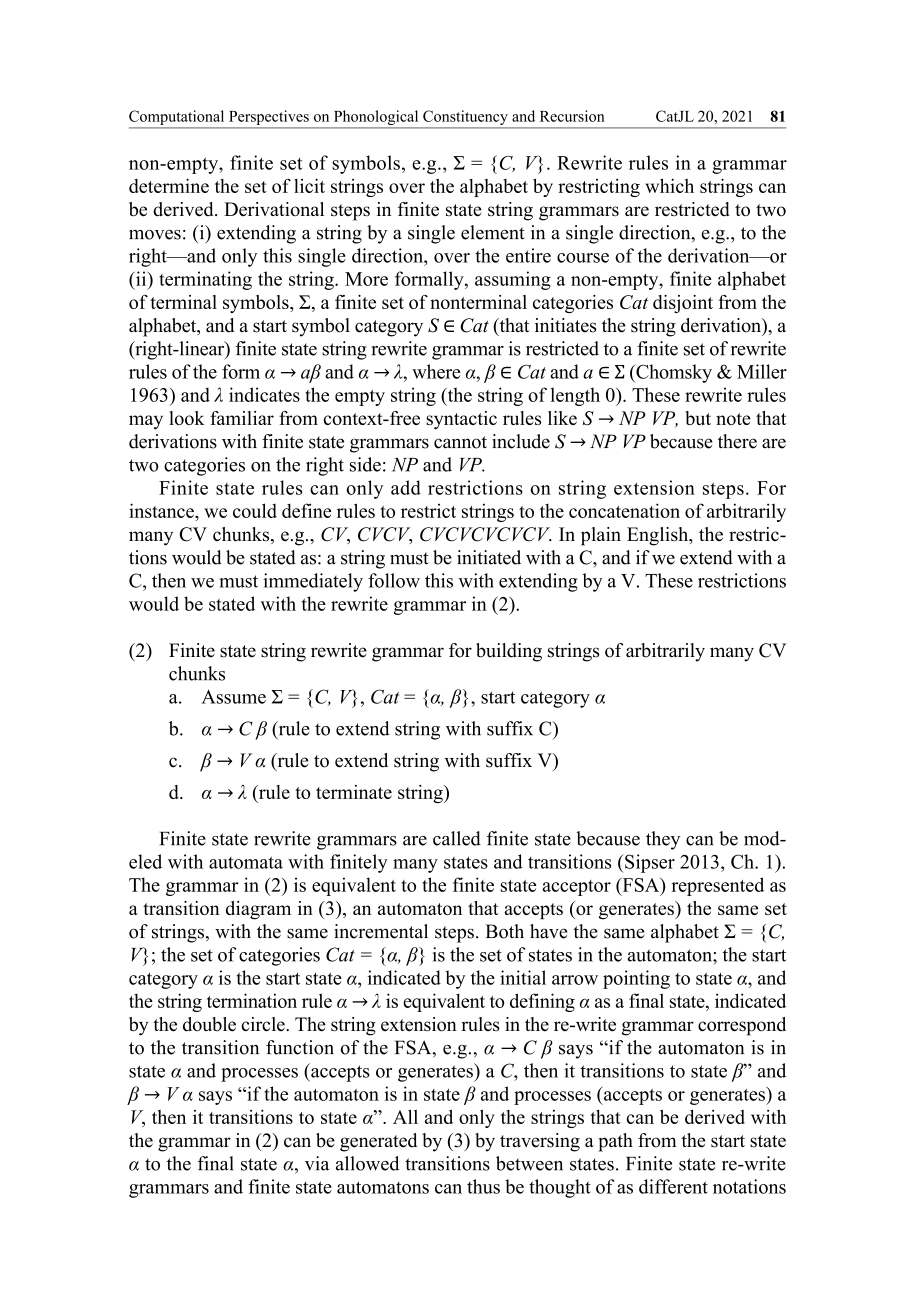 Image resolution: width=915 pixels, height=1316 pixels. What do you see at coordinates (659, 536) in the screenshot?
I see `English` at bounding box center [659, 536].
